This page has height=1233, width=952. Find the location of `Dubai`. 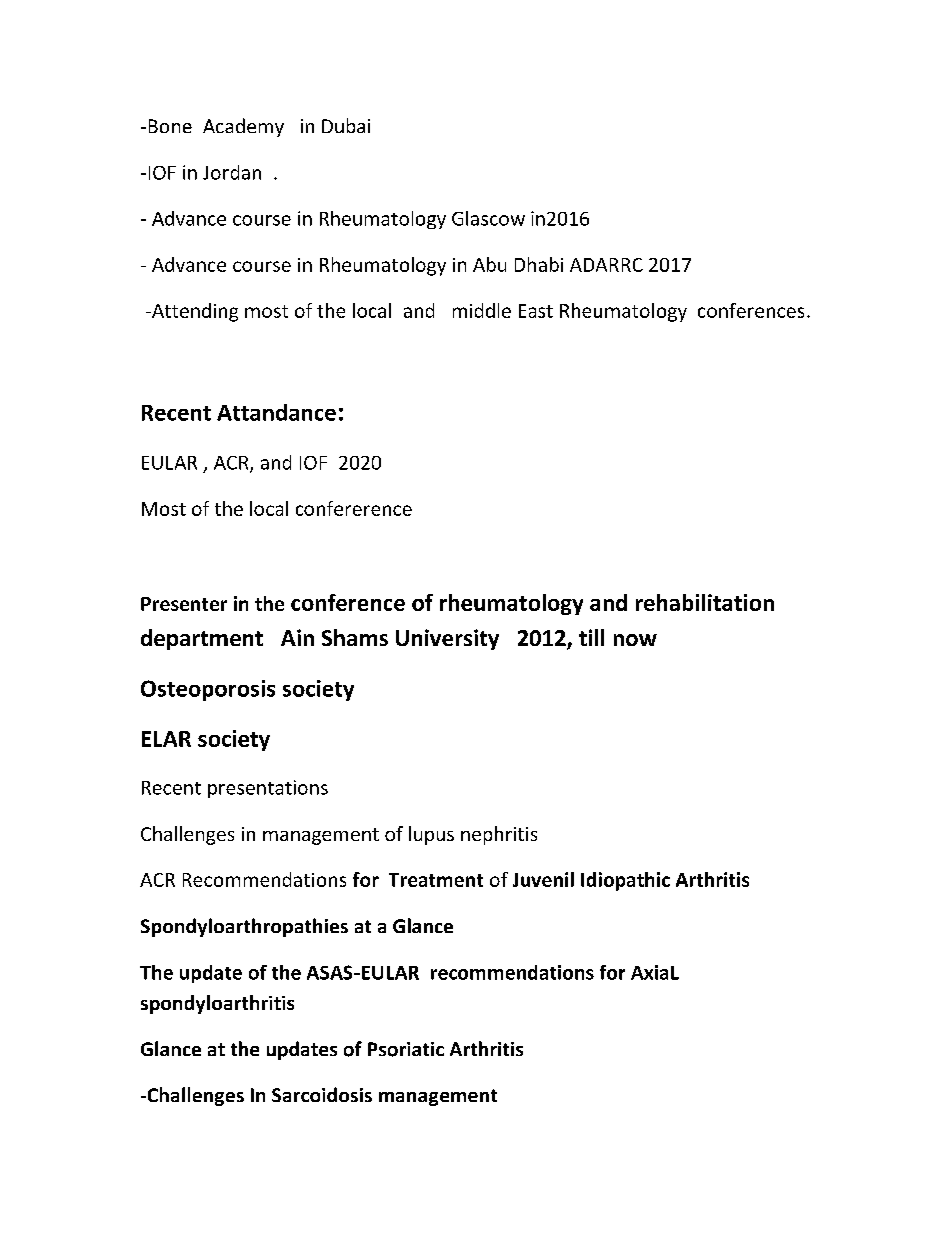

Dubai is located at coordinates (346, 125).
